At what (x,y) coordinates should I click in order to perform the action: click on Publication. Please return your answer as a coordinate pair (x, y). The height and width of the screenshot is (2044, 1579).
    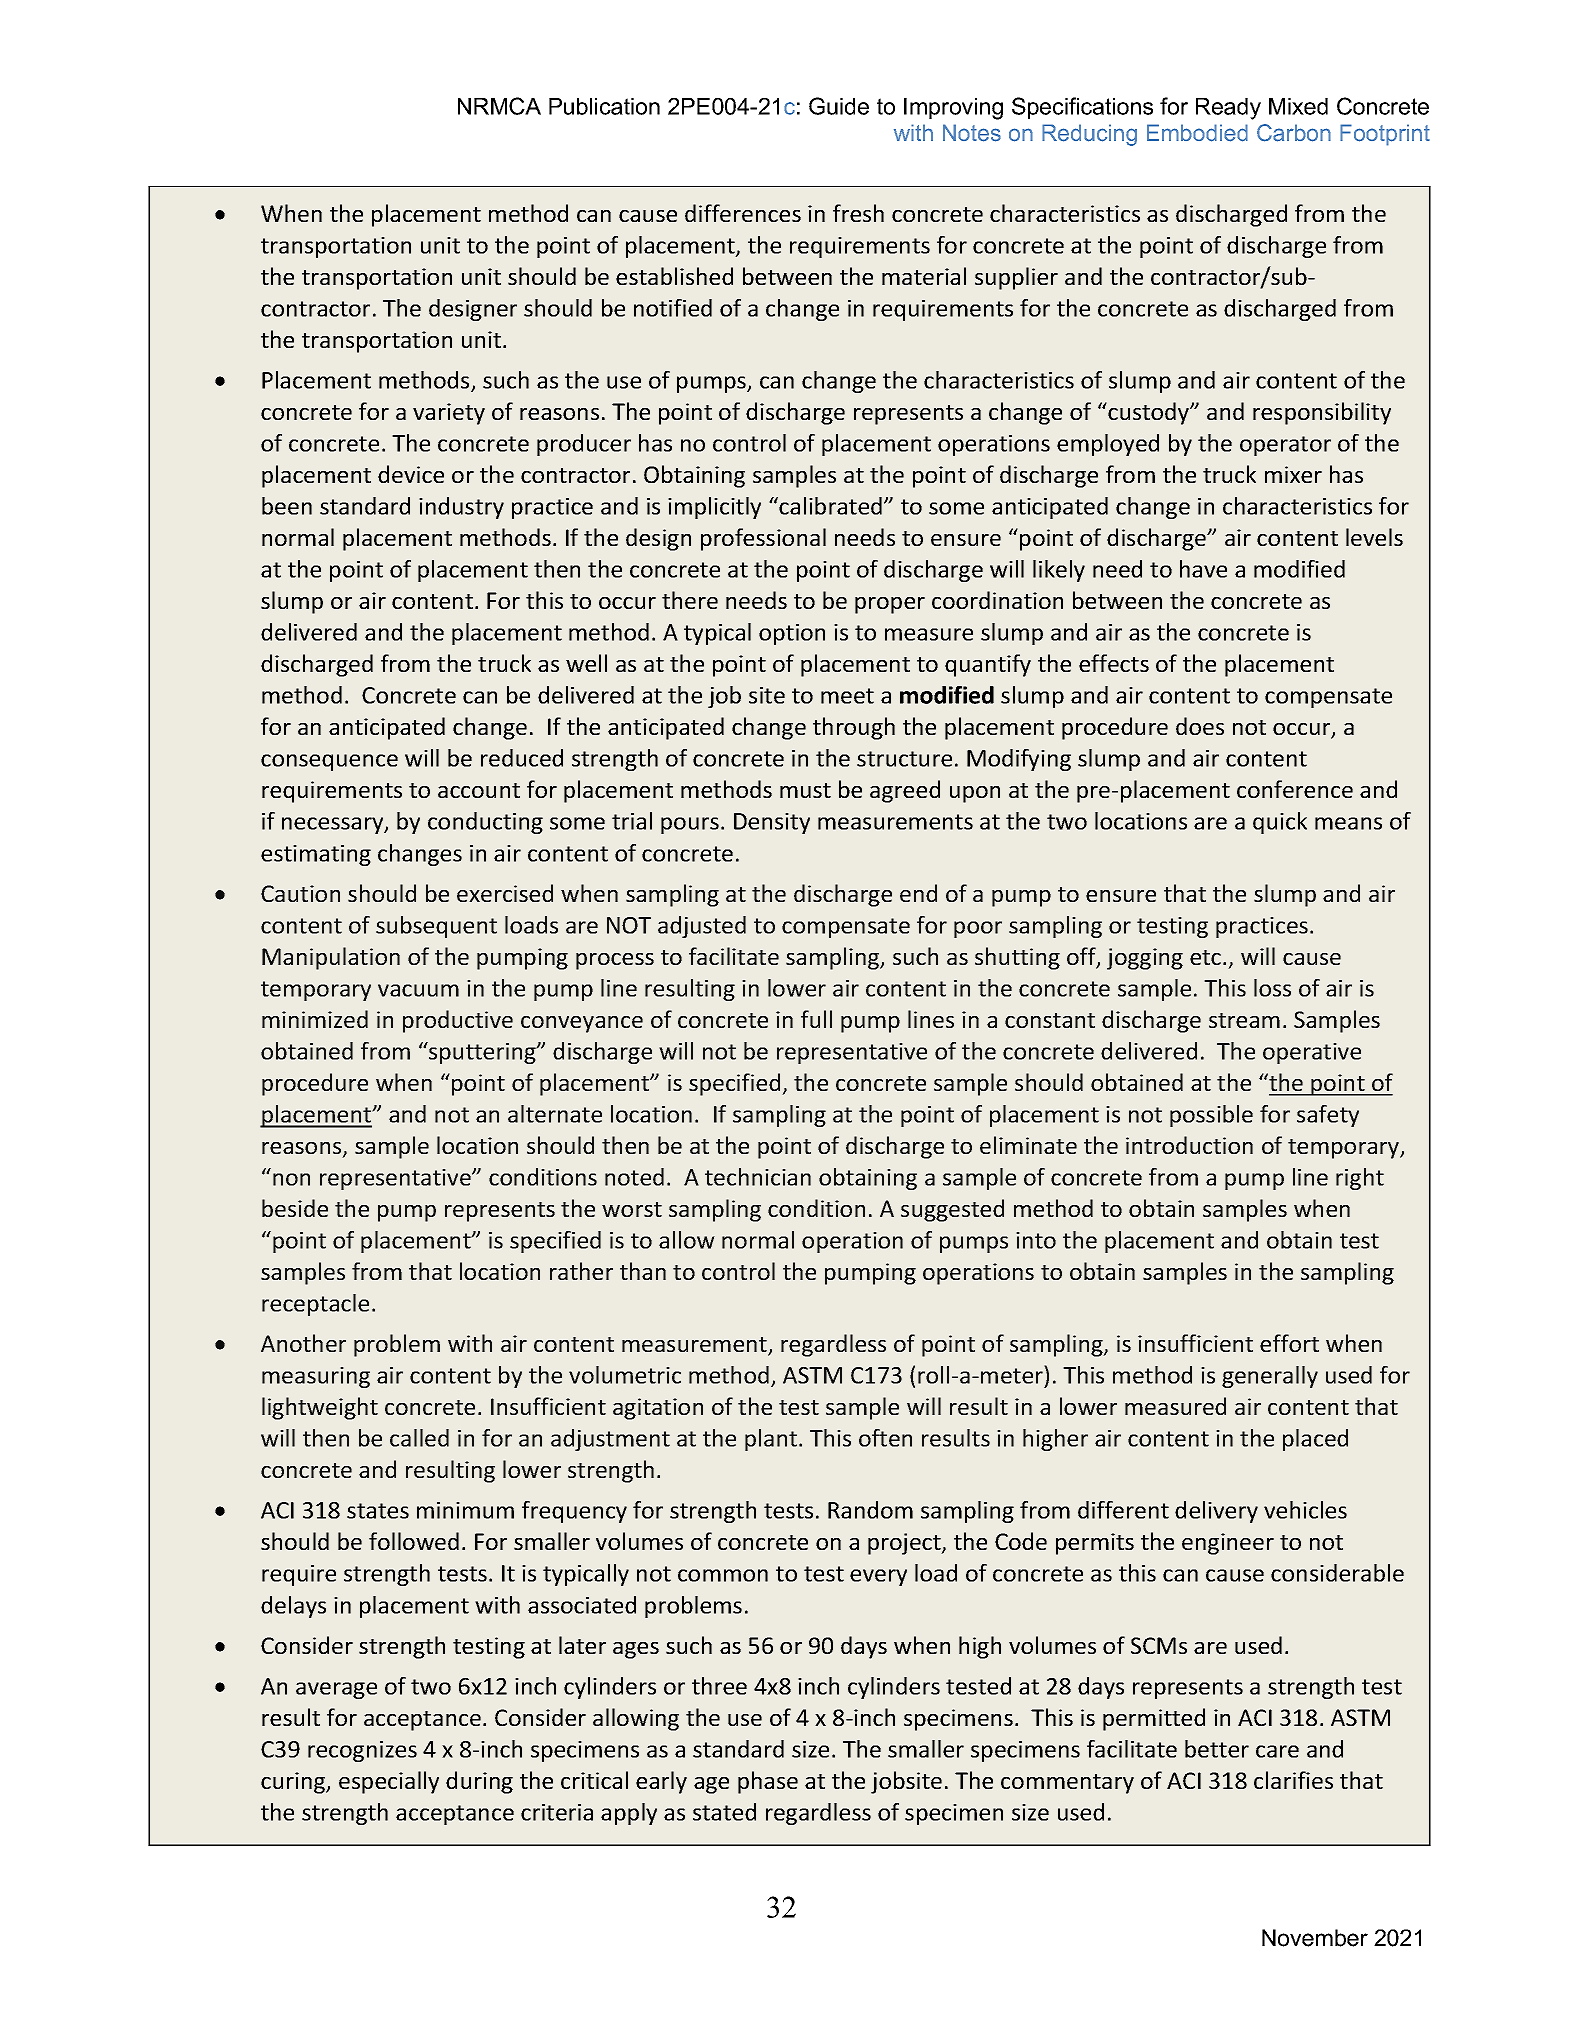
    Looking at the image, I should click on (604, 106).
